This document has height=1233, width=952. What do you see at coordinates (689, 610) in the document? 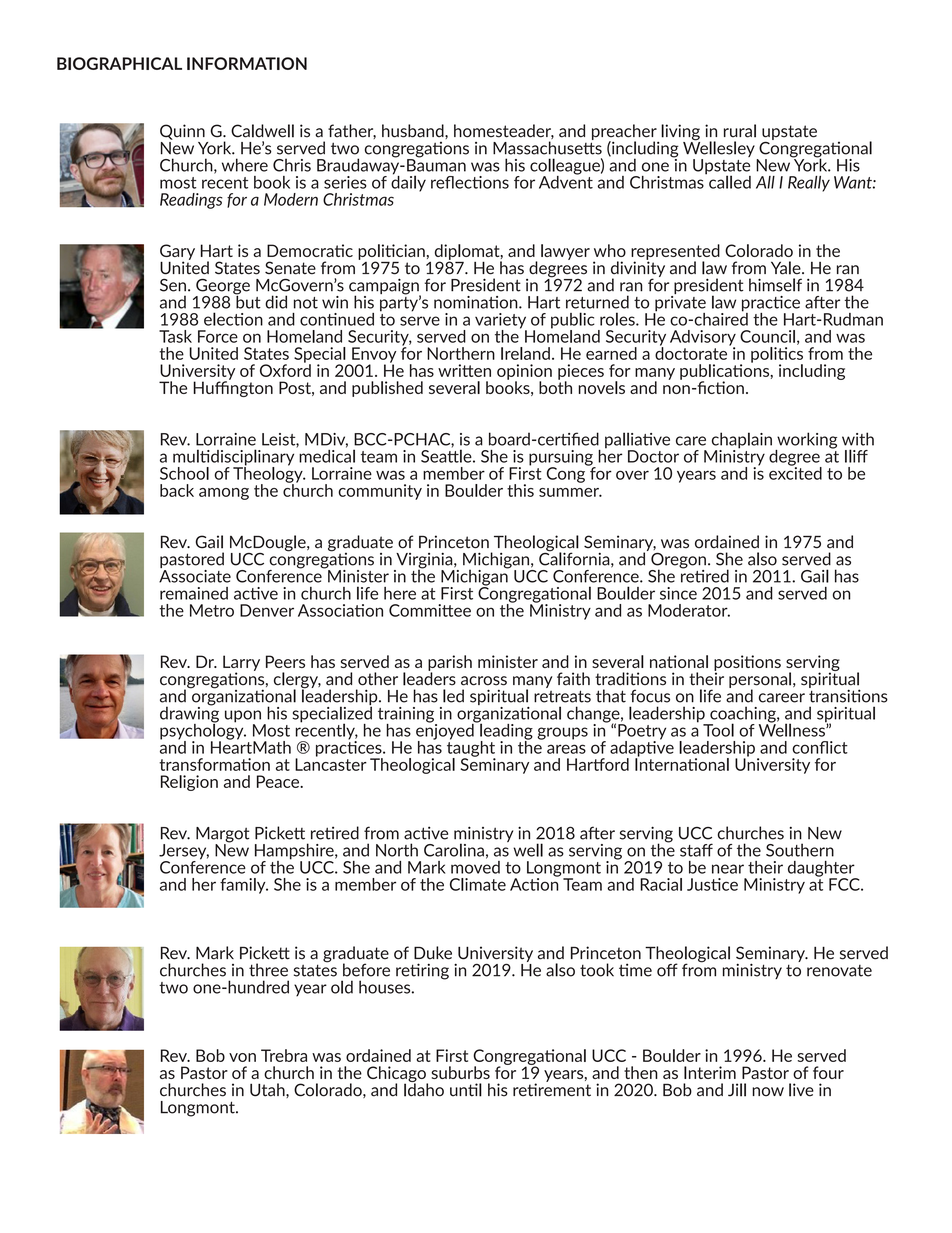
I see `Moderator` at bounding box center [689, 610].
